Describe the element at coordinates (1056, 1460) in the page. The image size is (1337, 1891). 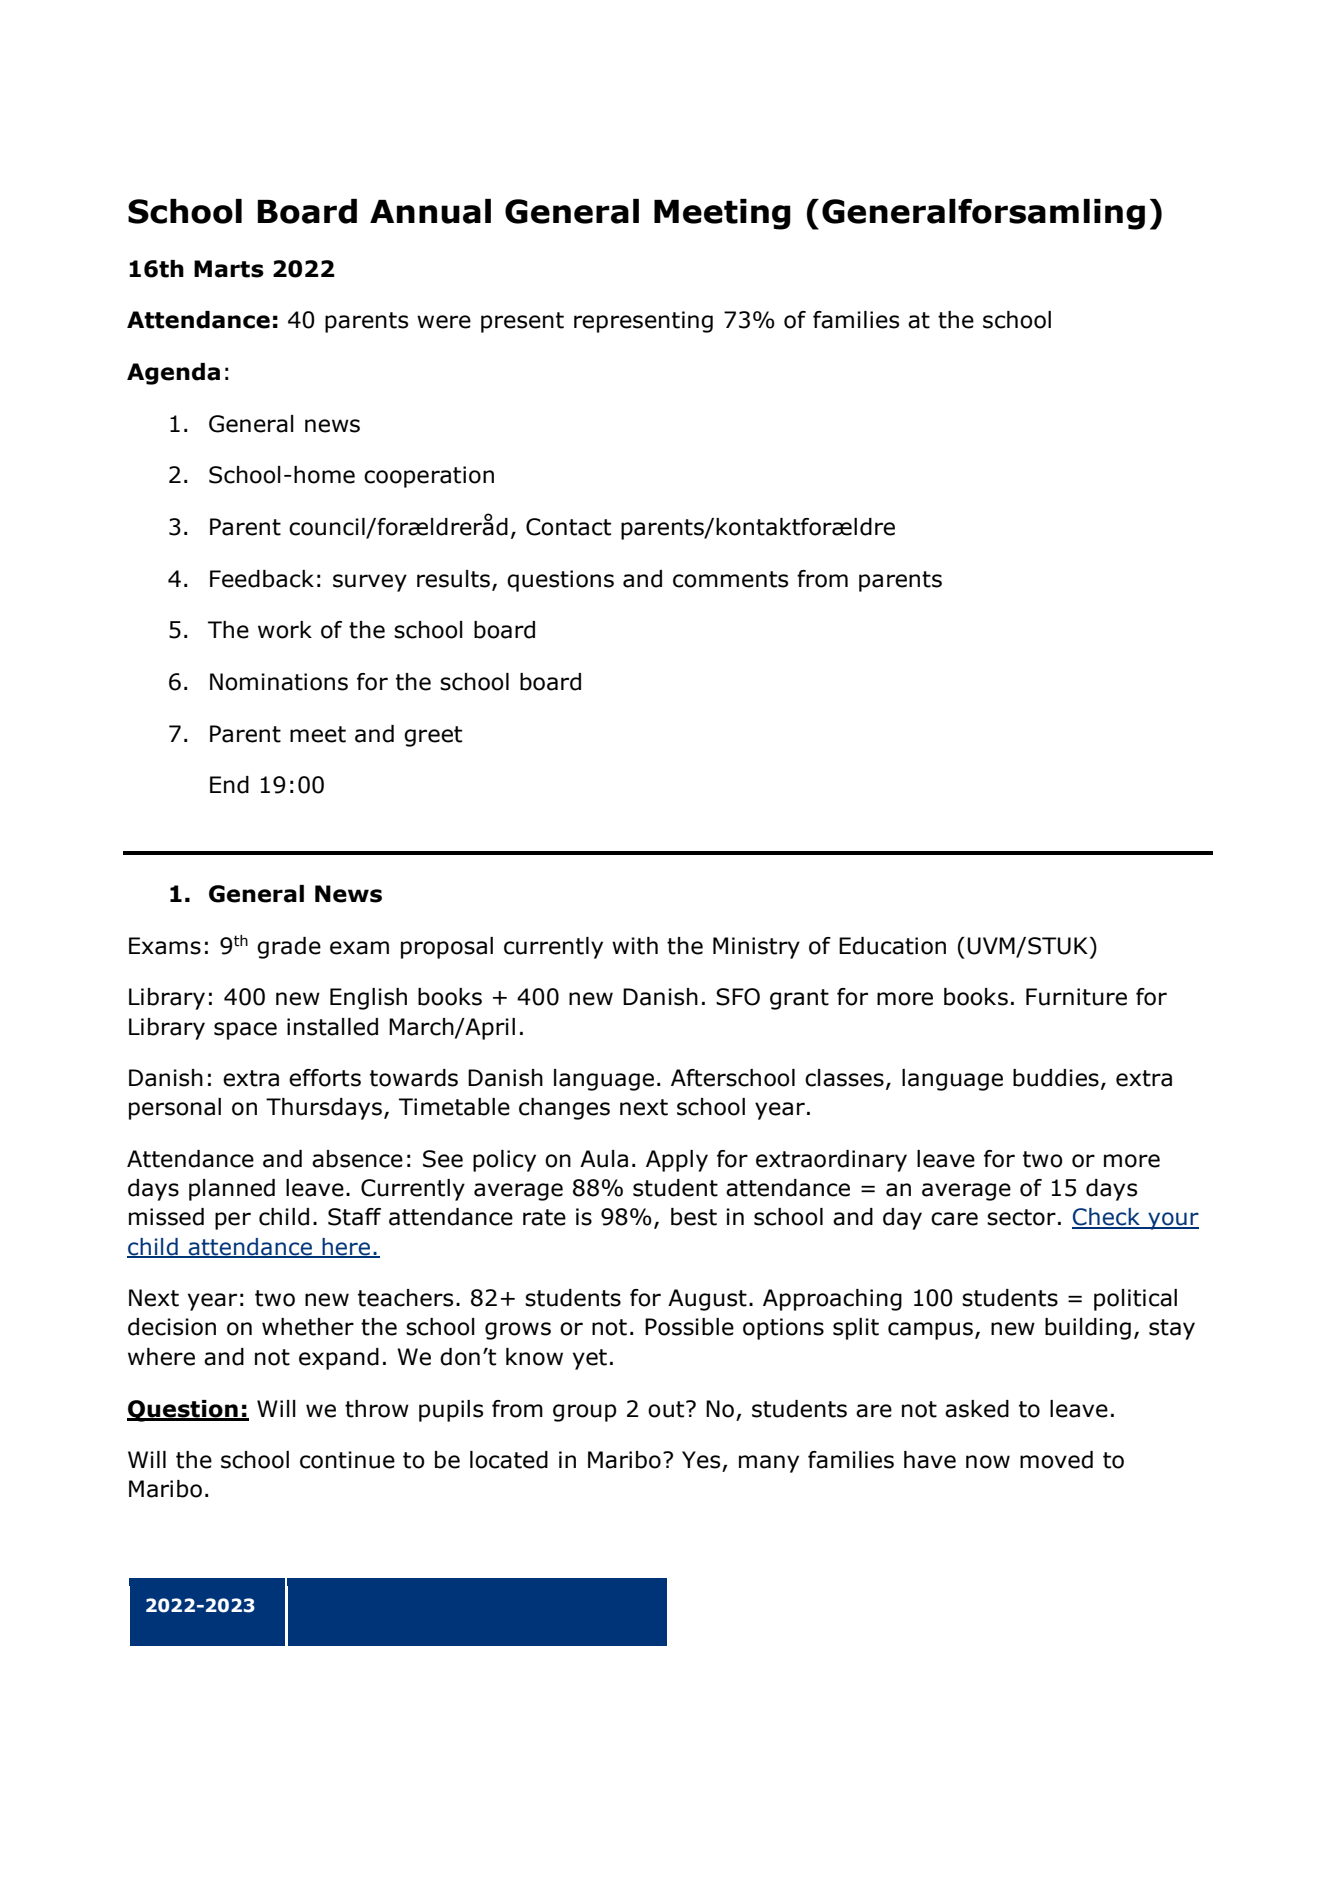
I see `moved` at that location.
